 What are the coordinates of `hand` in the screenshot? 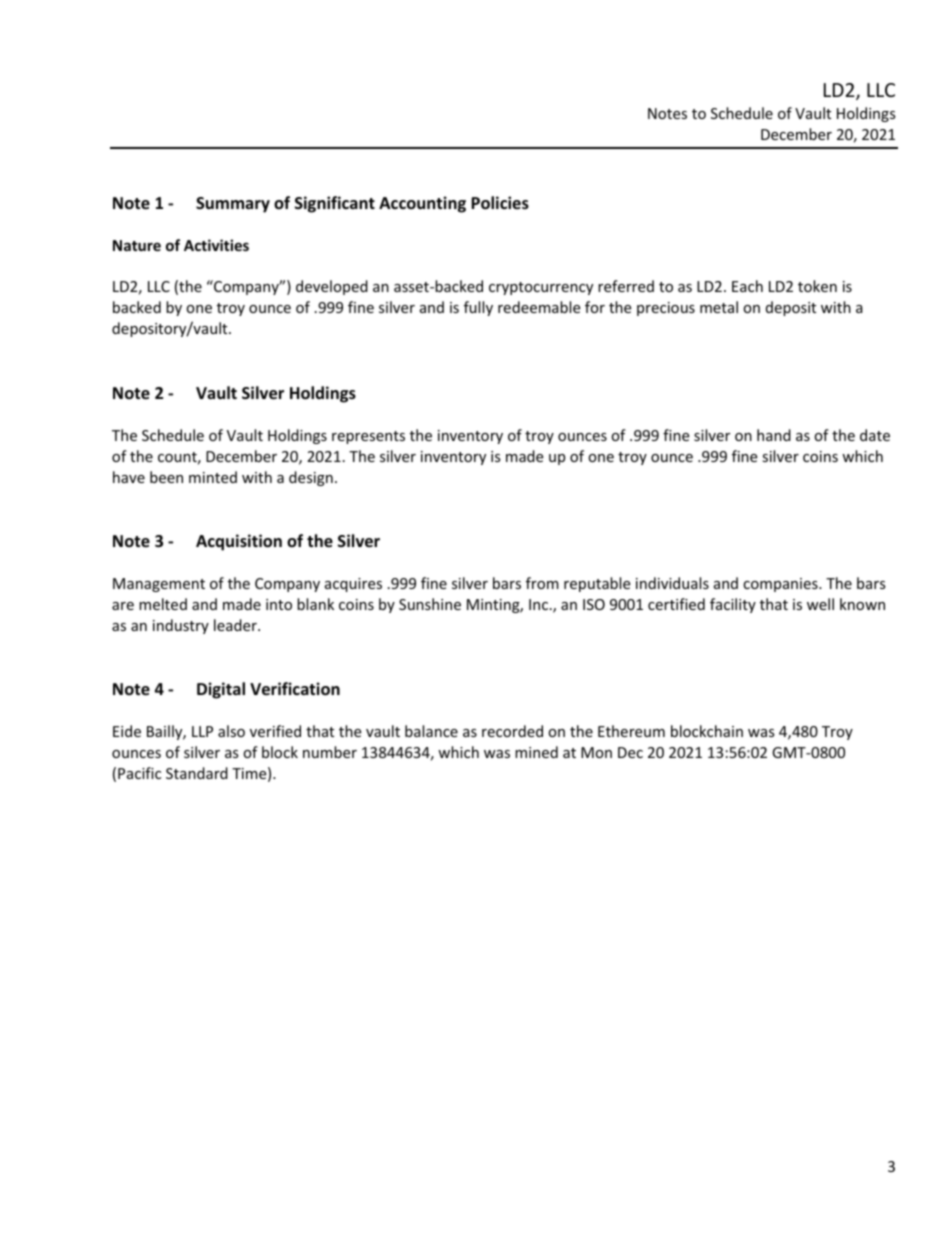 It's located at (774, 435).
